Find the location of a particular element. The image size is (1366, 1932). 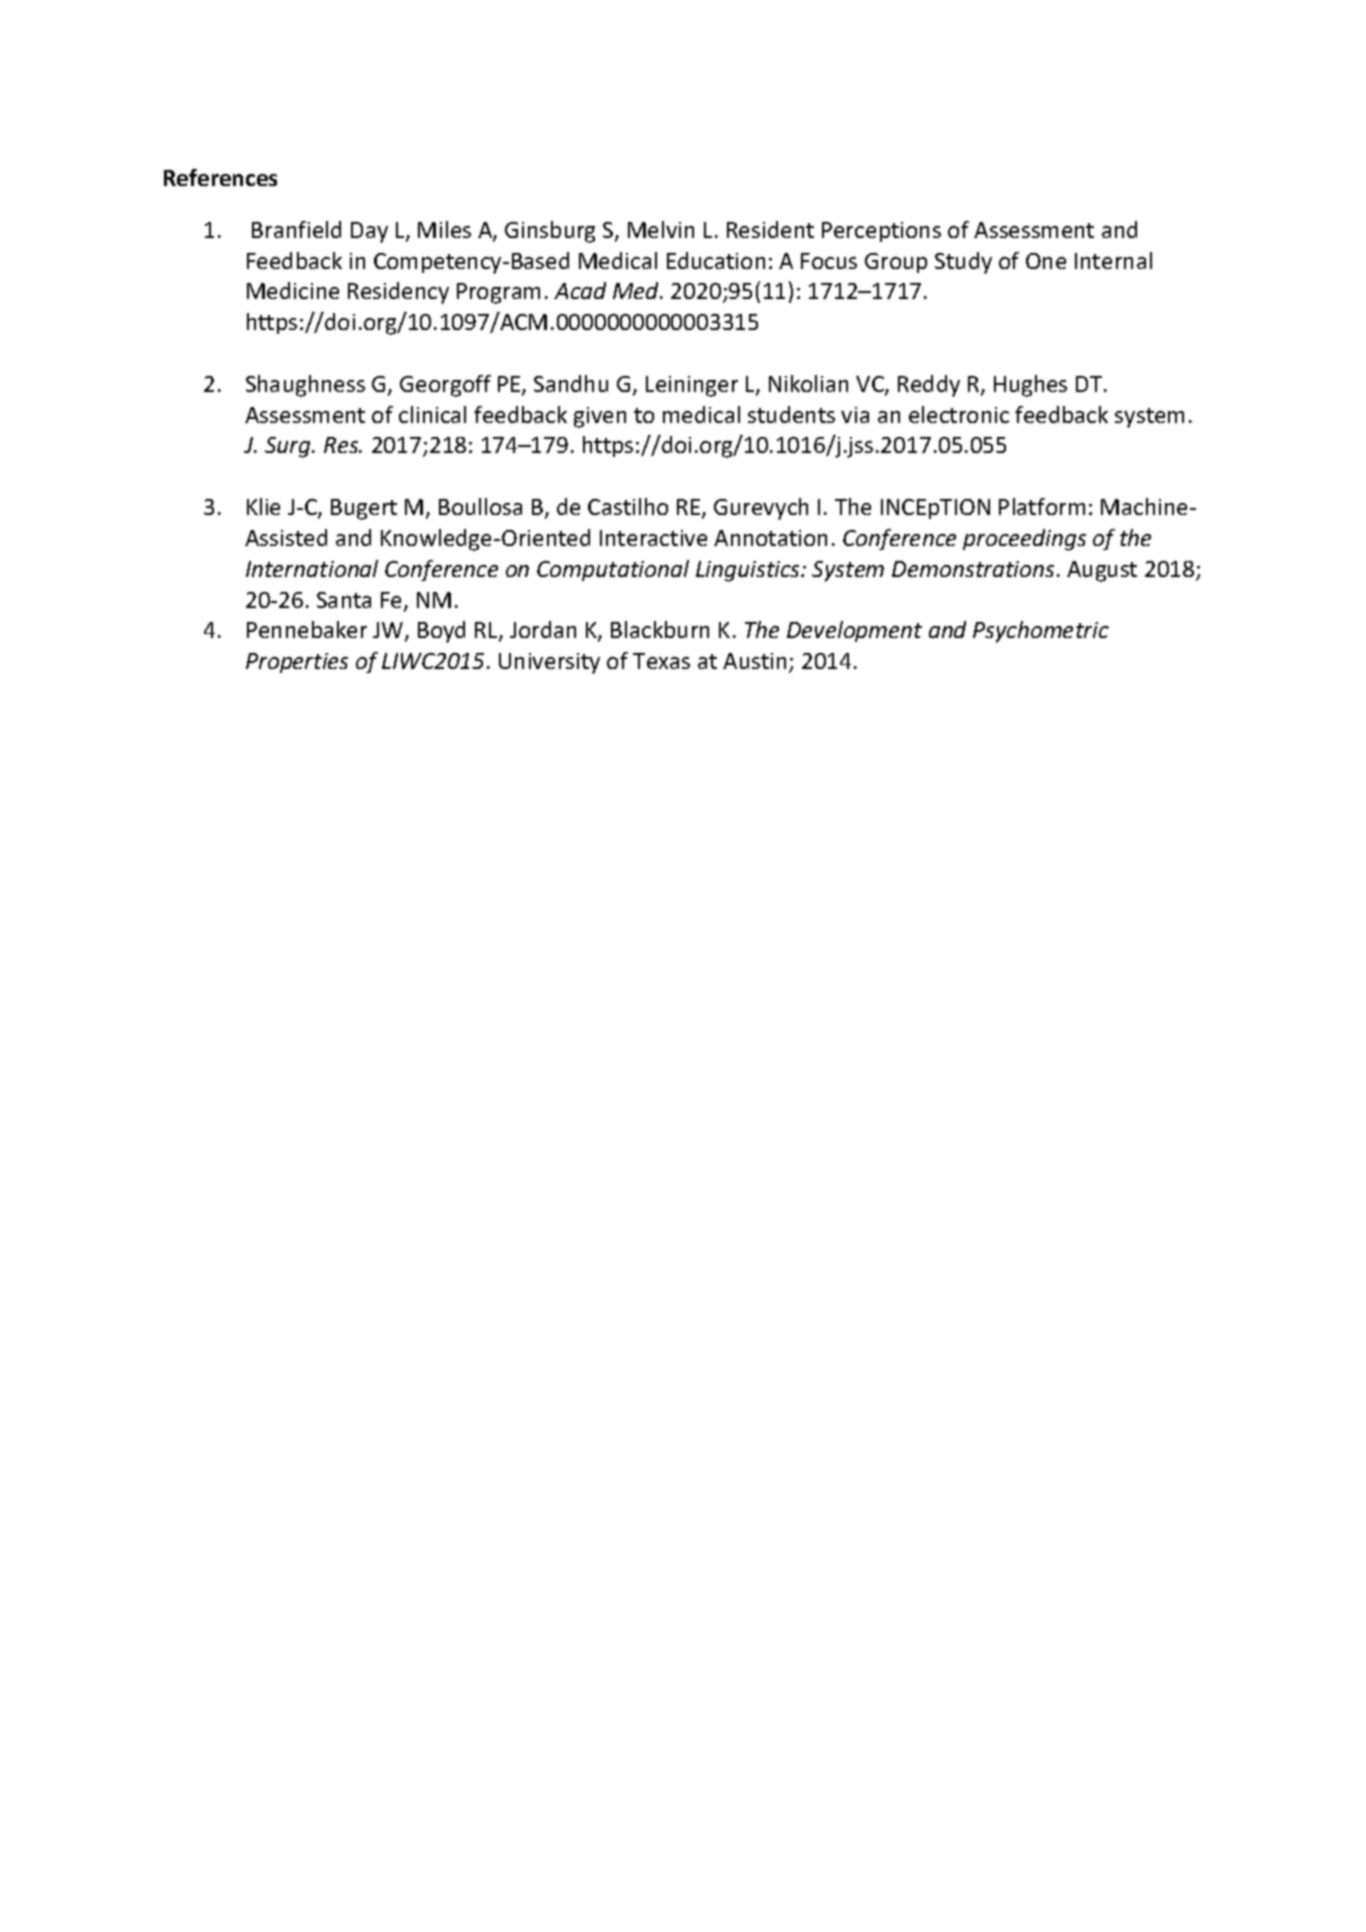

proceedings is located at coordinates (1024, 540).
